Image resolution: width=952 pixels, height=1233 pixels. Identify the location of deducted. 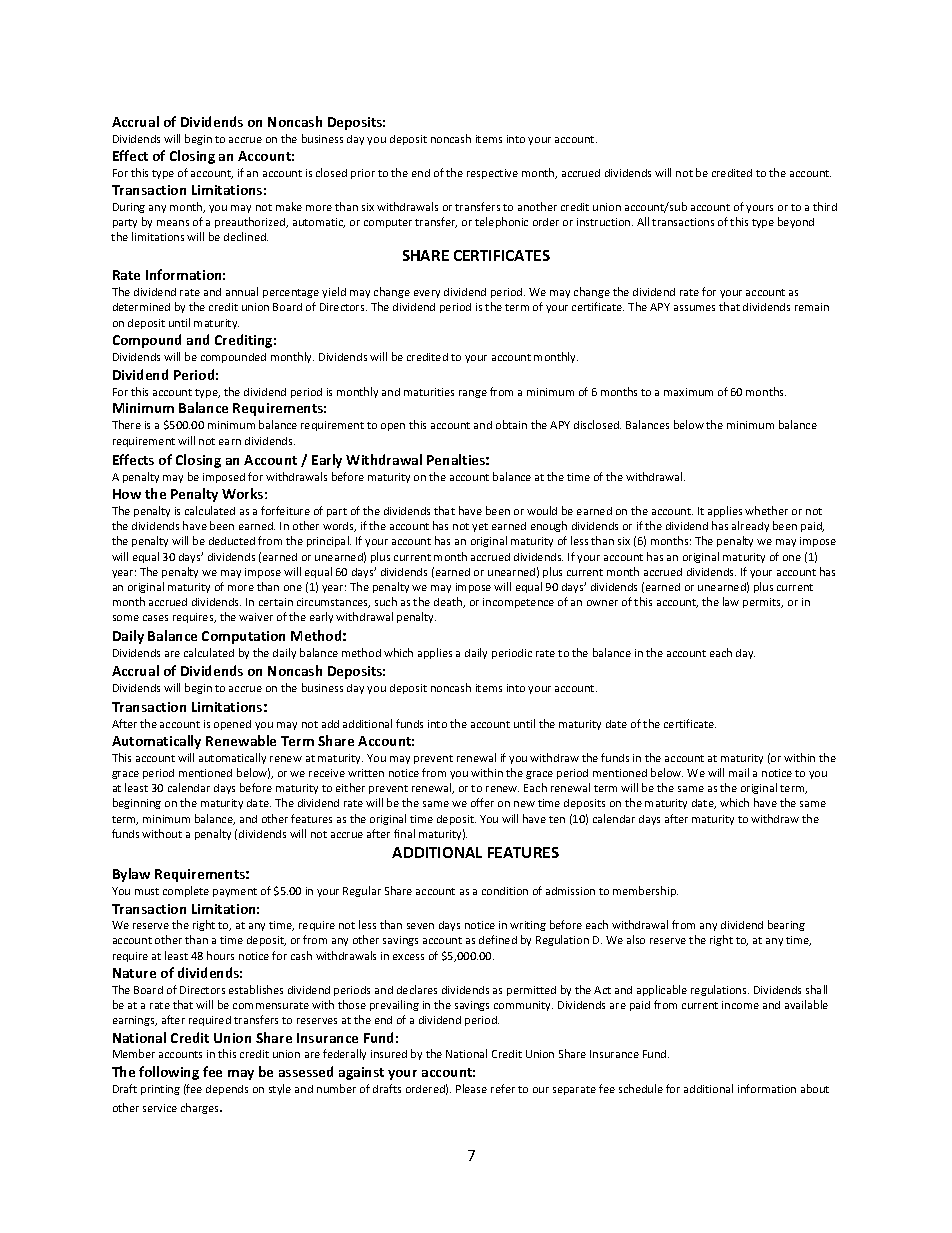
(232, 541).
